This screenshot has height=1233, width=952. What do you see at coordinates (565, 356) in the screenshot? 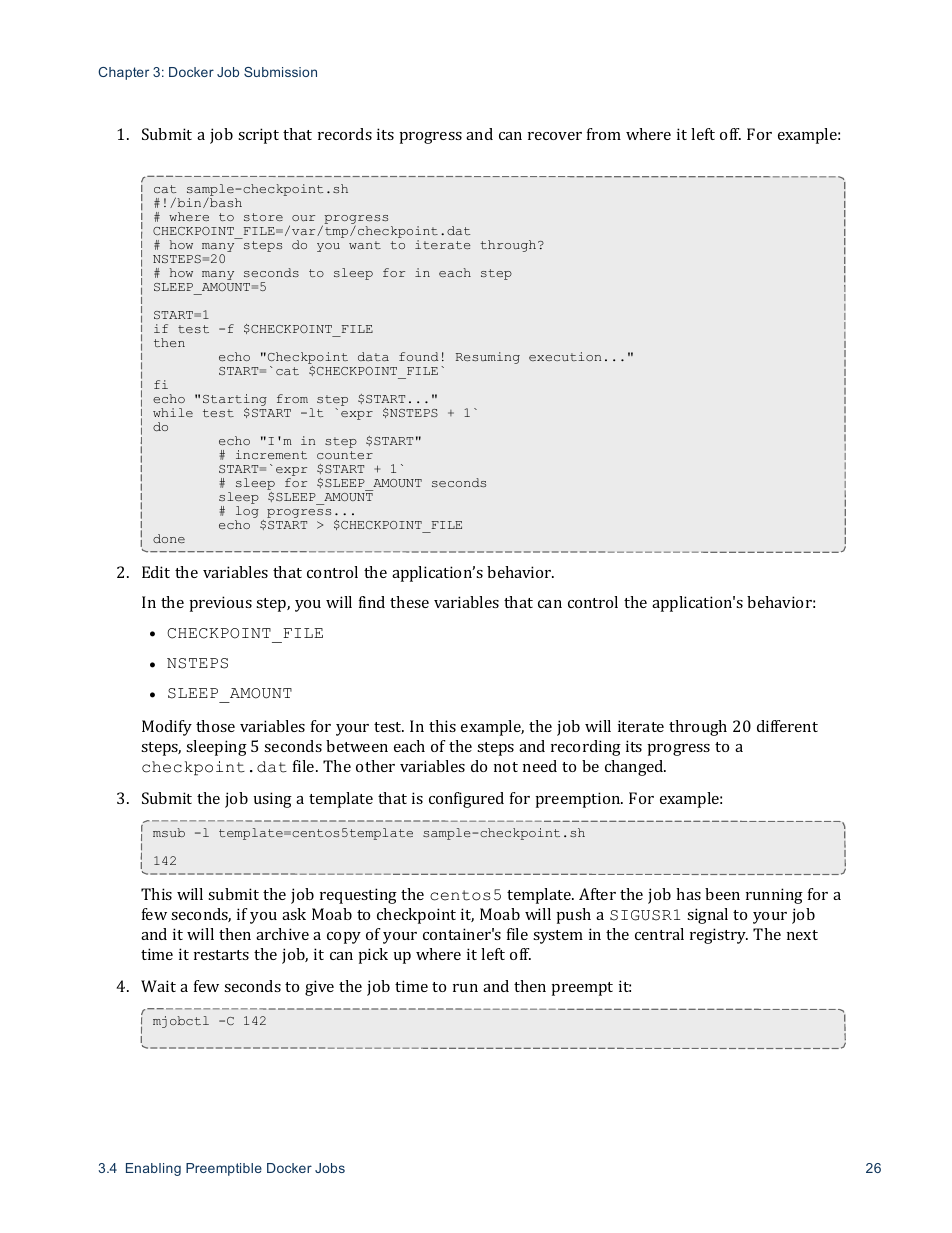
I see `execution` at bounding box center [565, 356].
